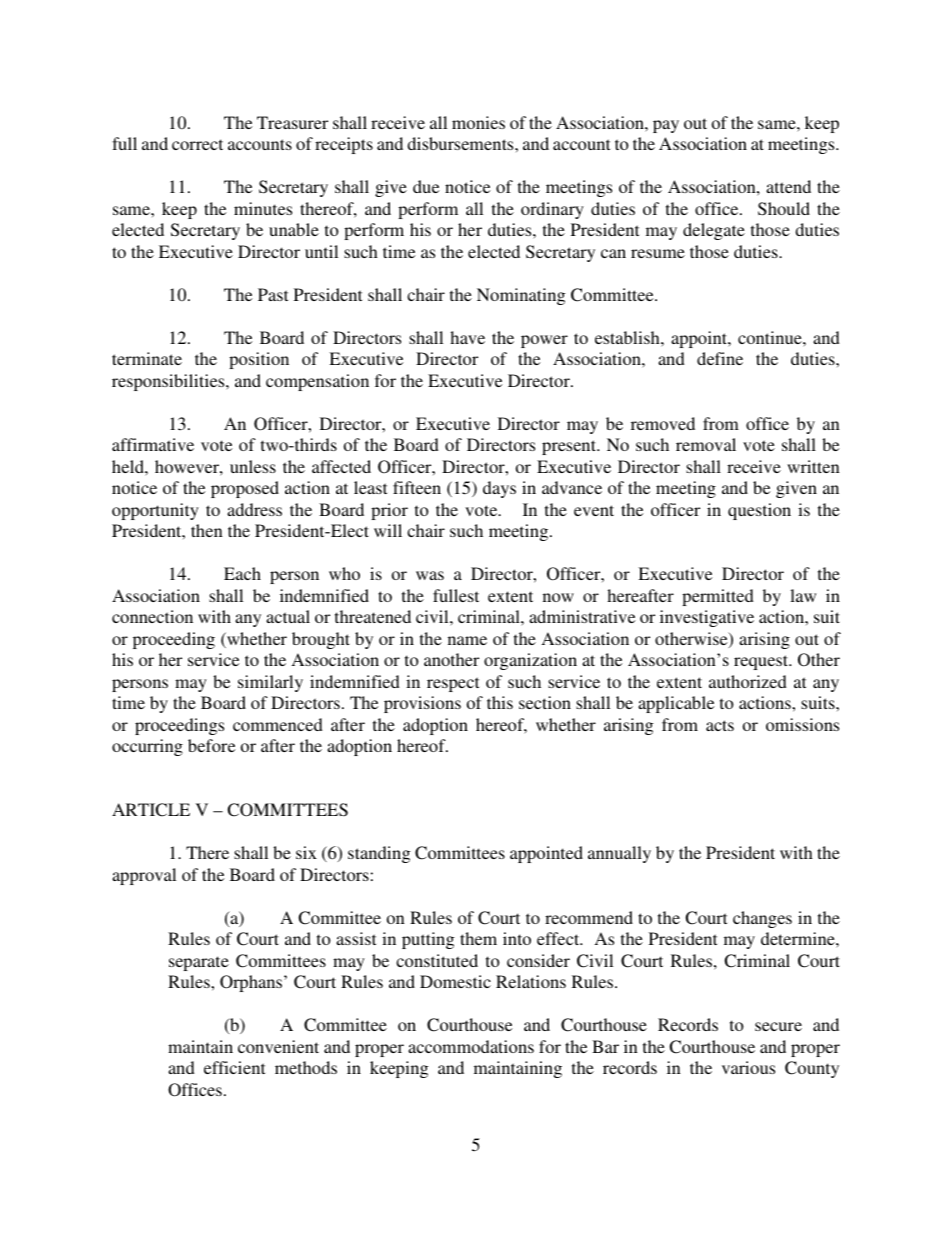  Describe the element at coordinates (234, 1067) in the screenshot. I see `efficient` at that location.
